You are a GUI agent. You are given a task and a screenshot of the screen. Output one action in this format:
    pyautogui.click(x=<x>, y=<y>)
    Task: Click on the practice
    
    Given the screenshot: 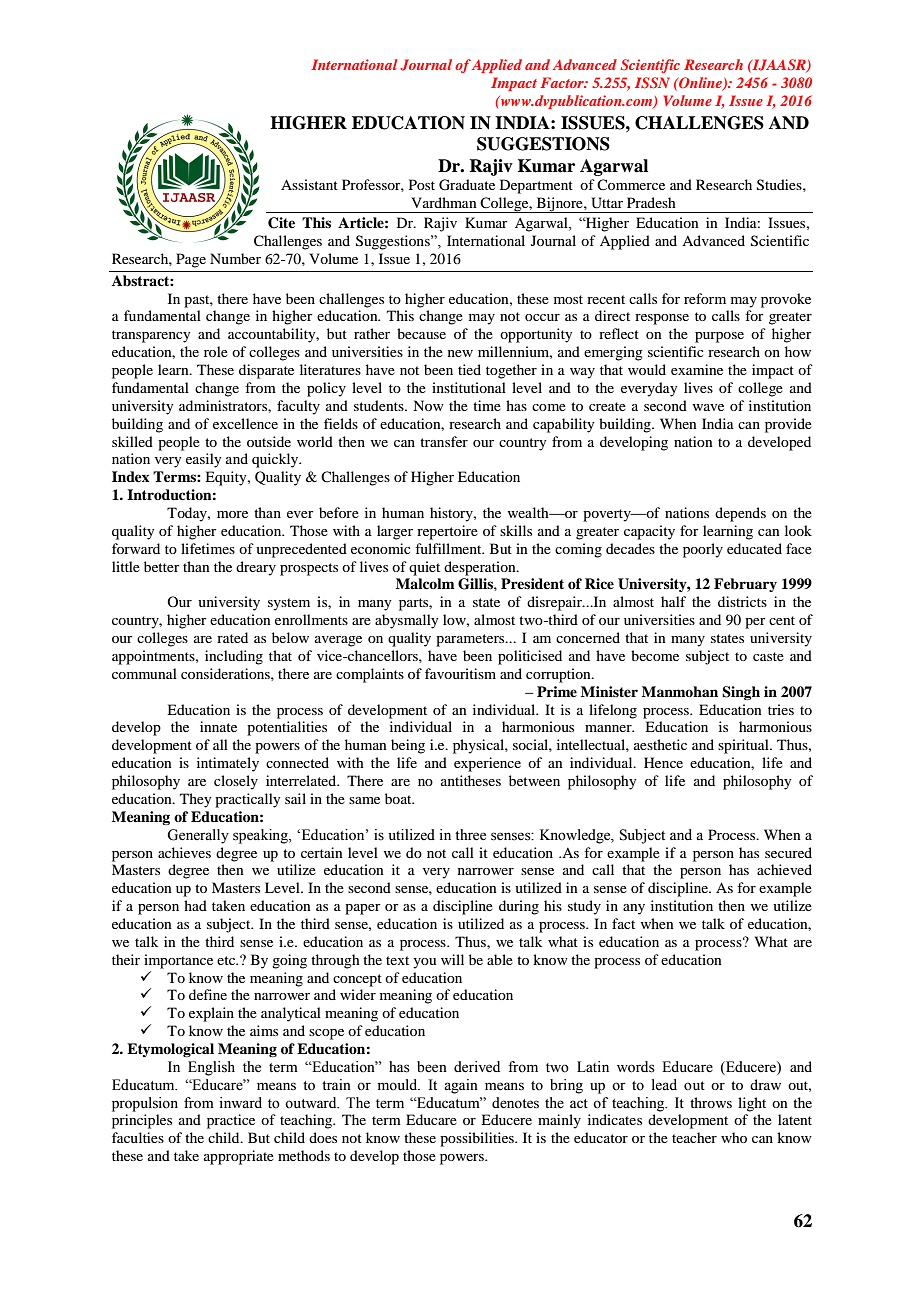 What is the action you would take?
    pyautogui.click(x=231, y=1121)
